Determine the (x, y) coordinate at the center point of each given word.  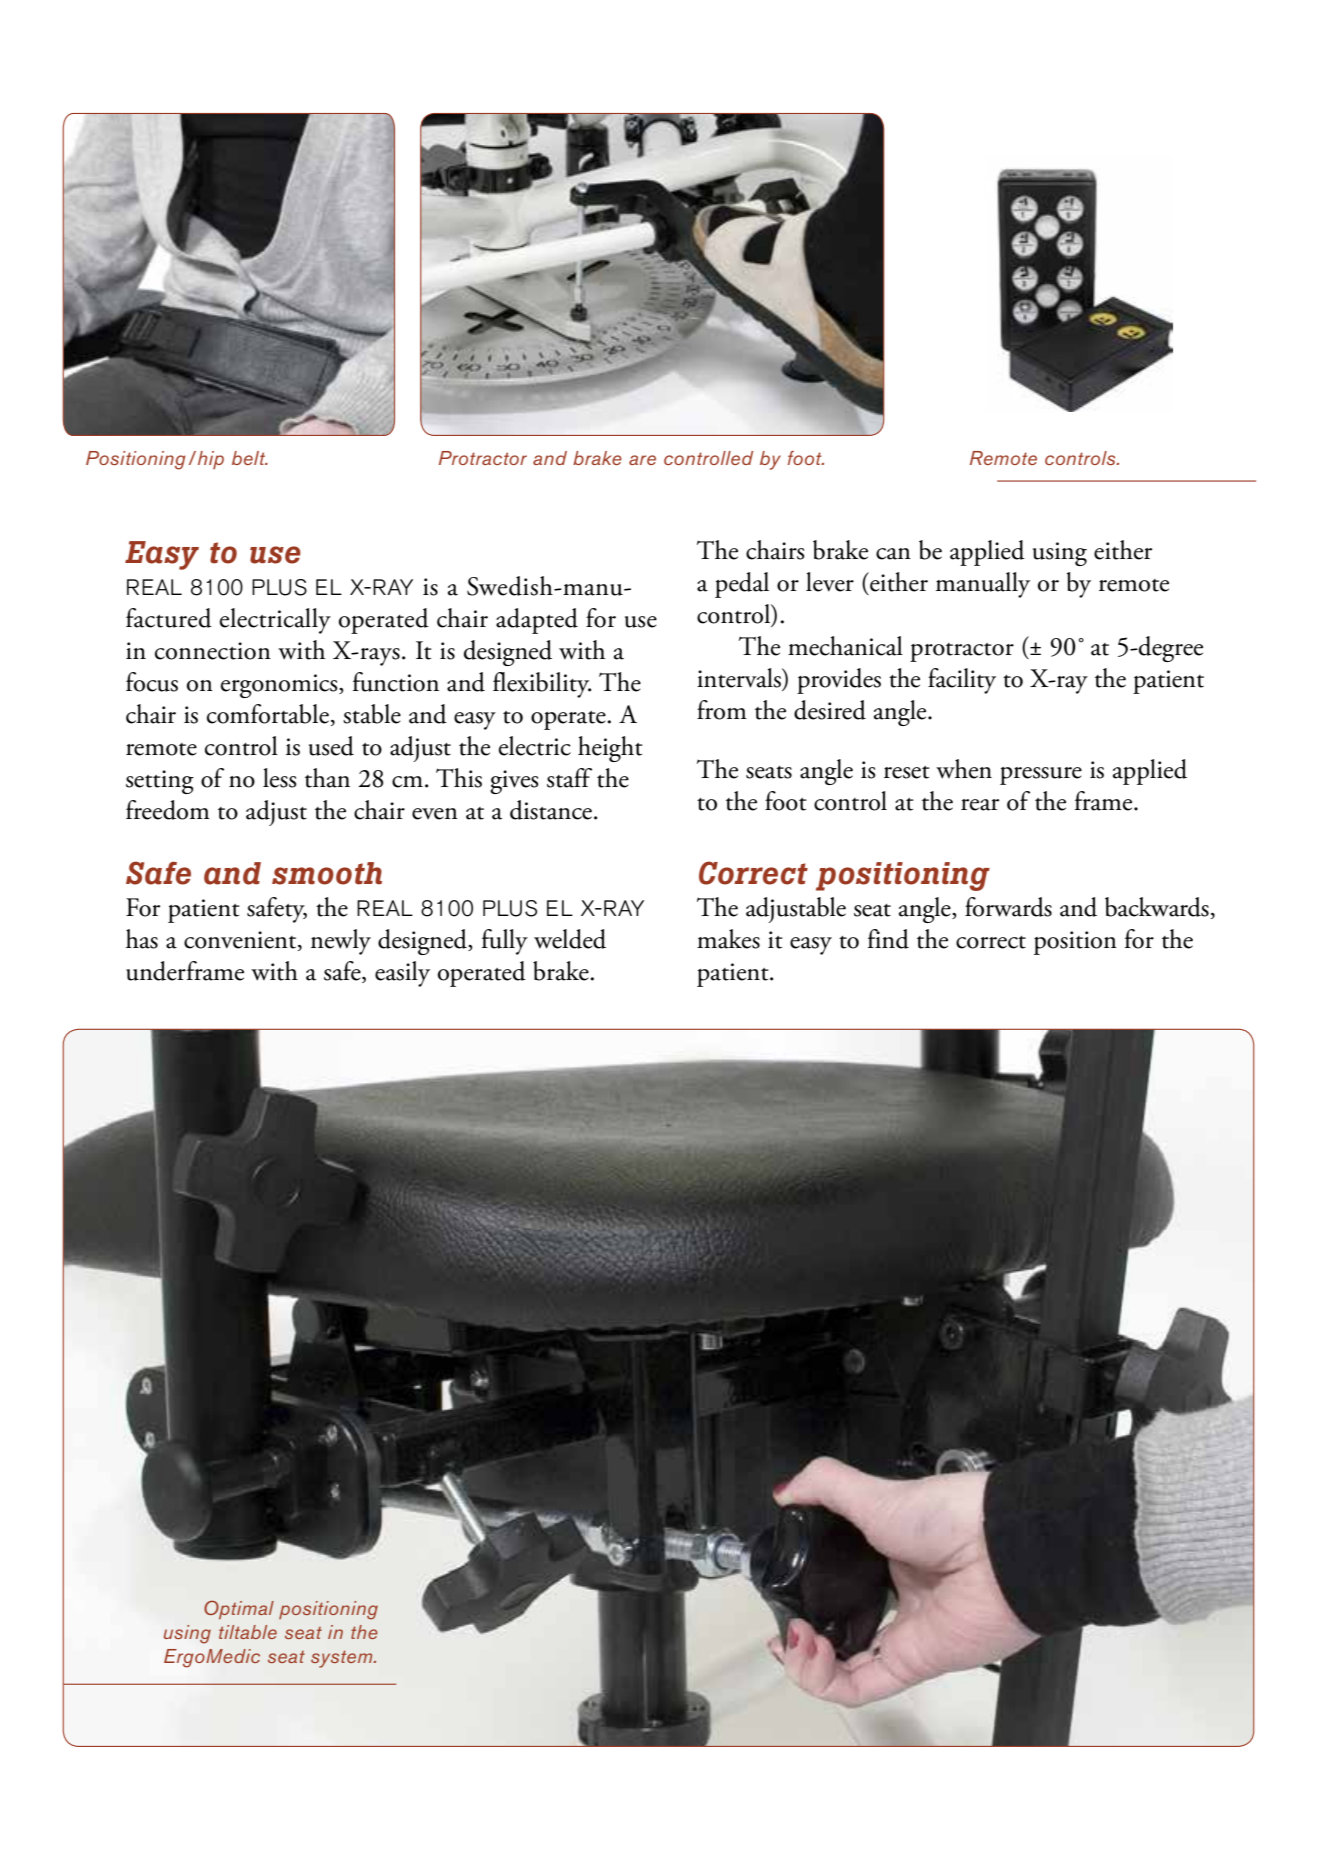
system (343, 1659)
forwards (1008, 907)
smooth (327, 873)
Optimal (239, 1609)
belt (250, 458)
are (642, 460)
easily (402, 974)
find (888, 939)
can (893, 554)
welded (570, 939)
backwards (1157, 907)
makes (728, 939)
